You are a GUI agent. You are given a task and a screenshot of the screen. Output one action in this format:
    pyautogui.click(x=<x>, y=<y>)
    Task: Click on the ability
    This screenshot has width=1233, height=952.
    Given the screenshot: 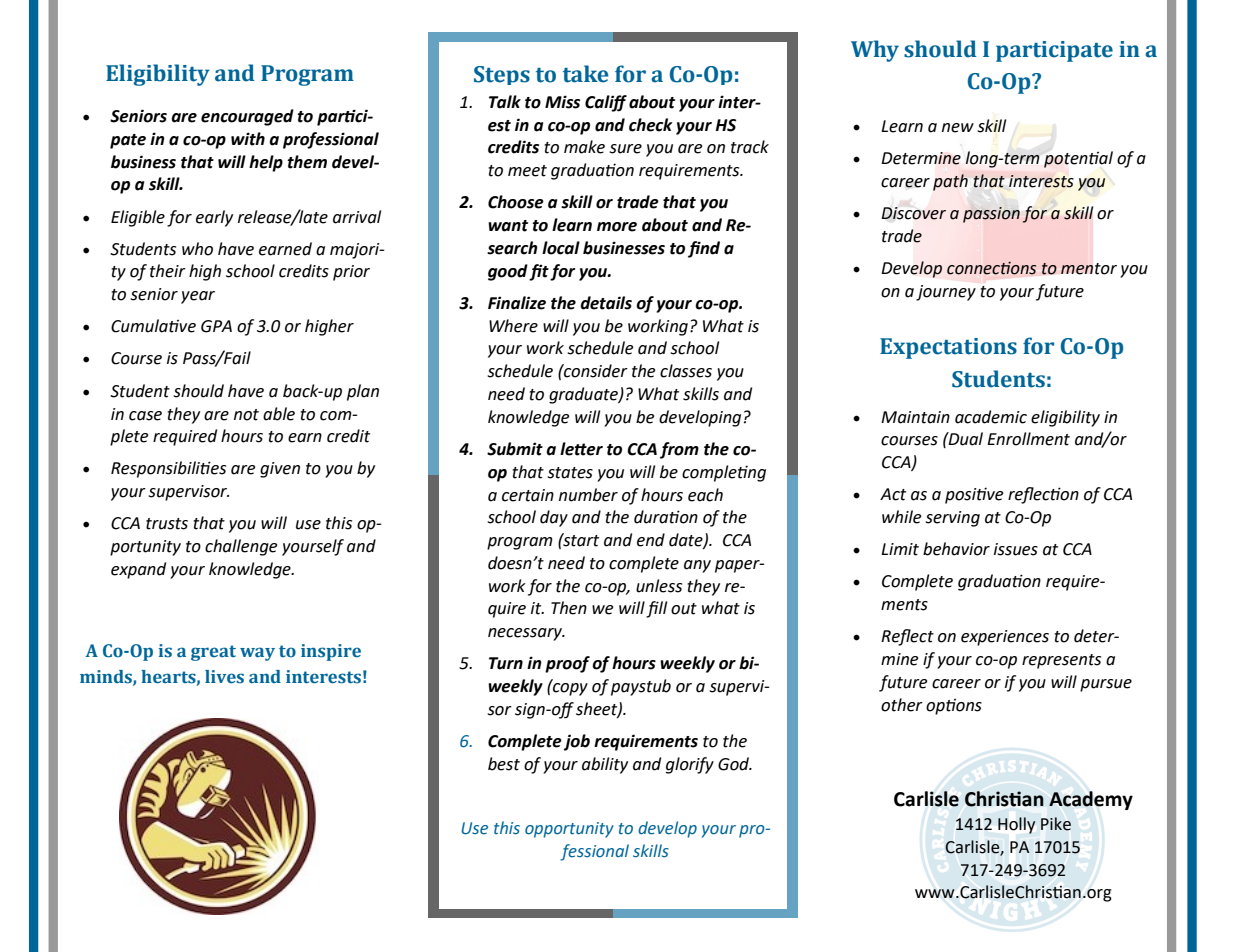 What is the action you would take?
    pyautogui.click(x=605, y=765)
